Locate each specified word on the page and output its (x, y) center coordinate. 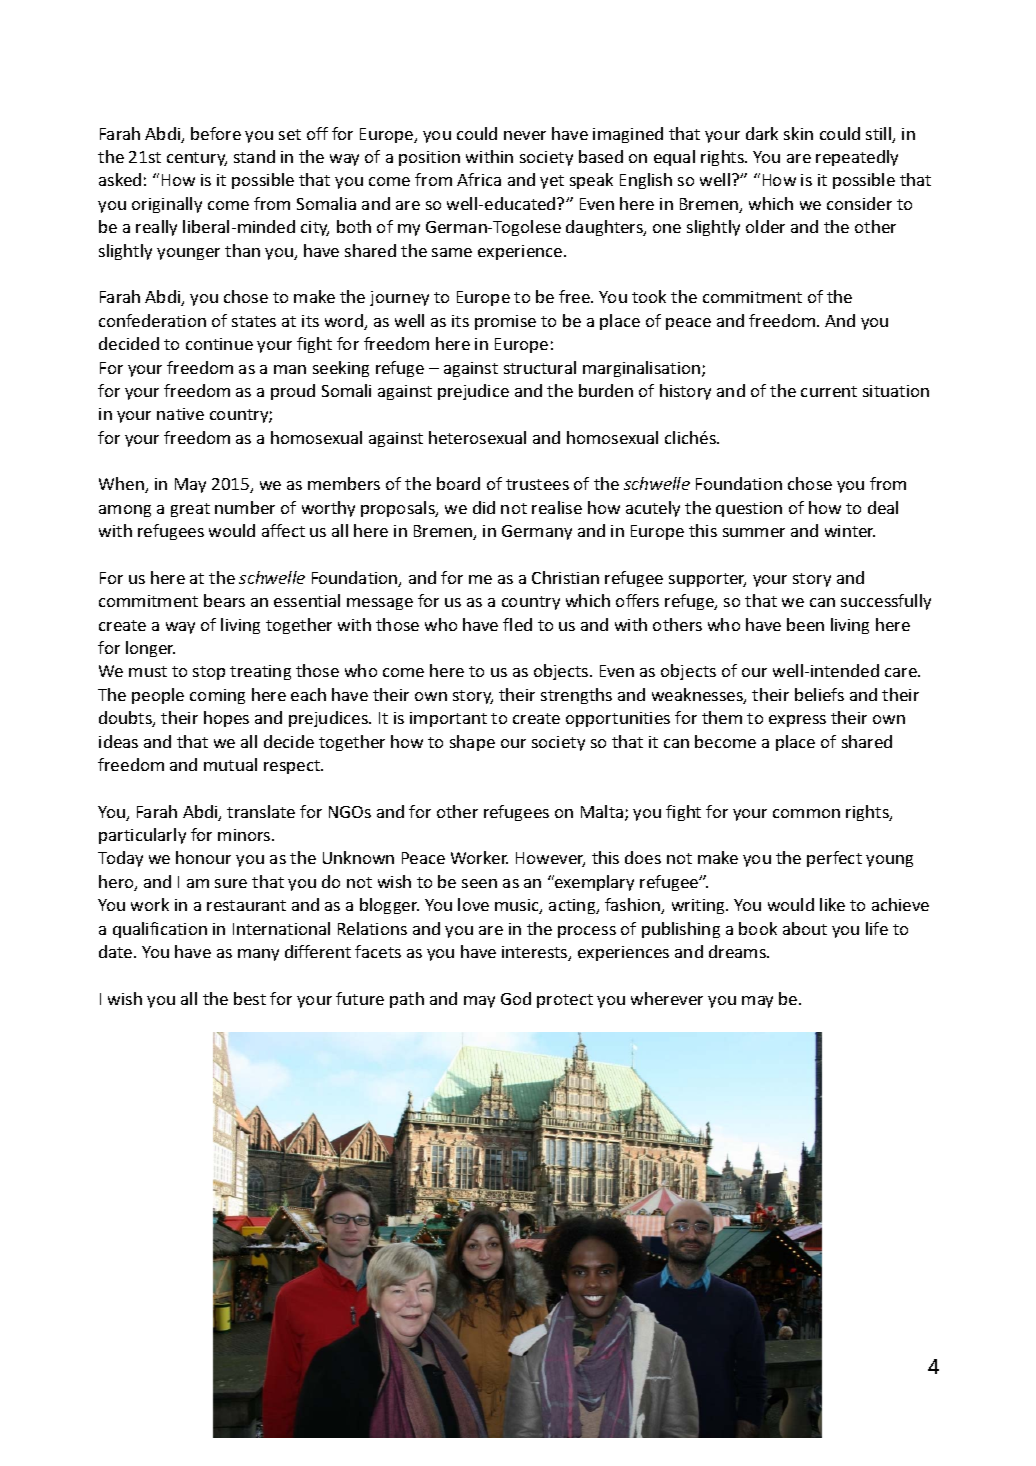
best (250, 998)
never (525, 135)
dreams (738, 951)
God (516, 998)
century (197, 159)
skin (798, 133)
